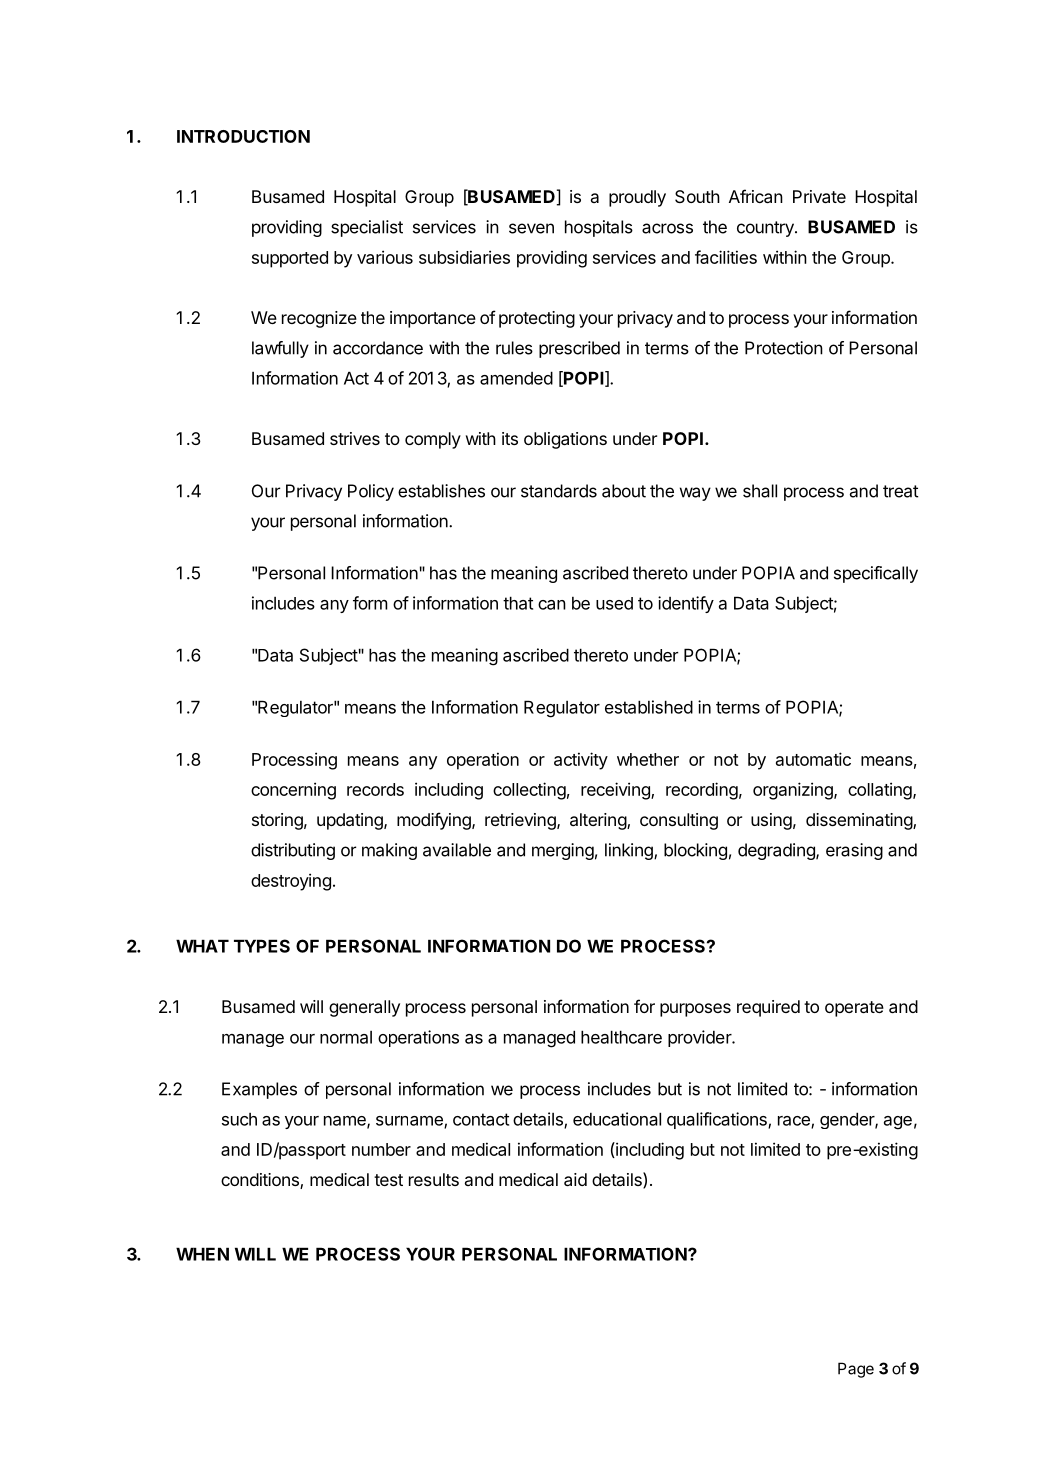  I want to click on automatic, so click(813, 759).
